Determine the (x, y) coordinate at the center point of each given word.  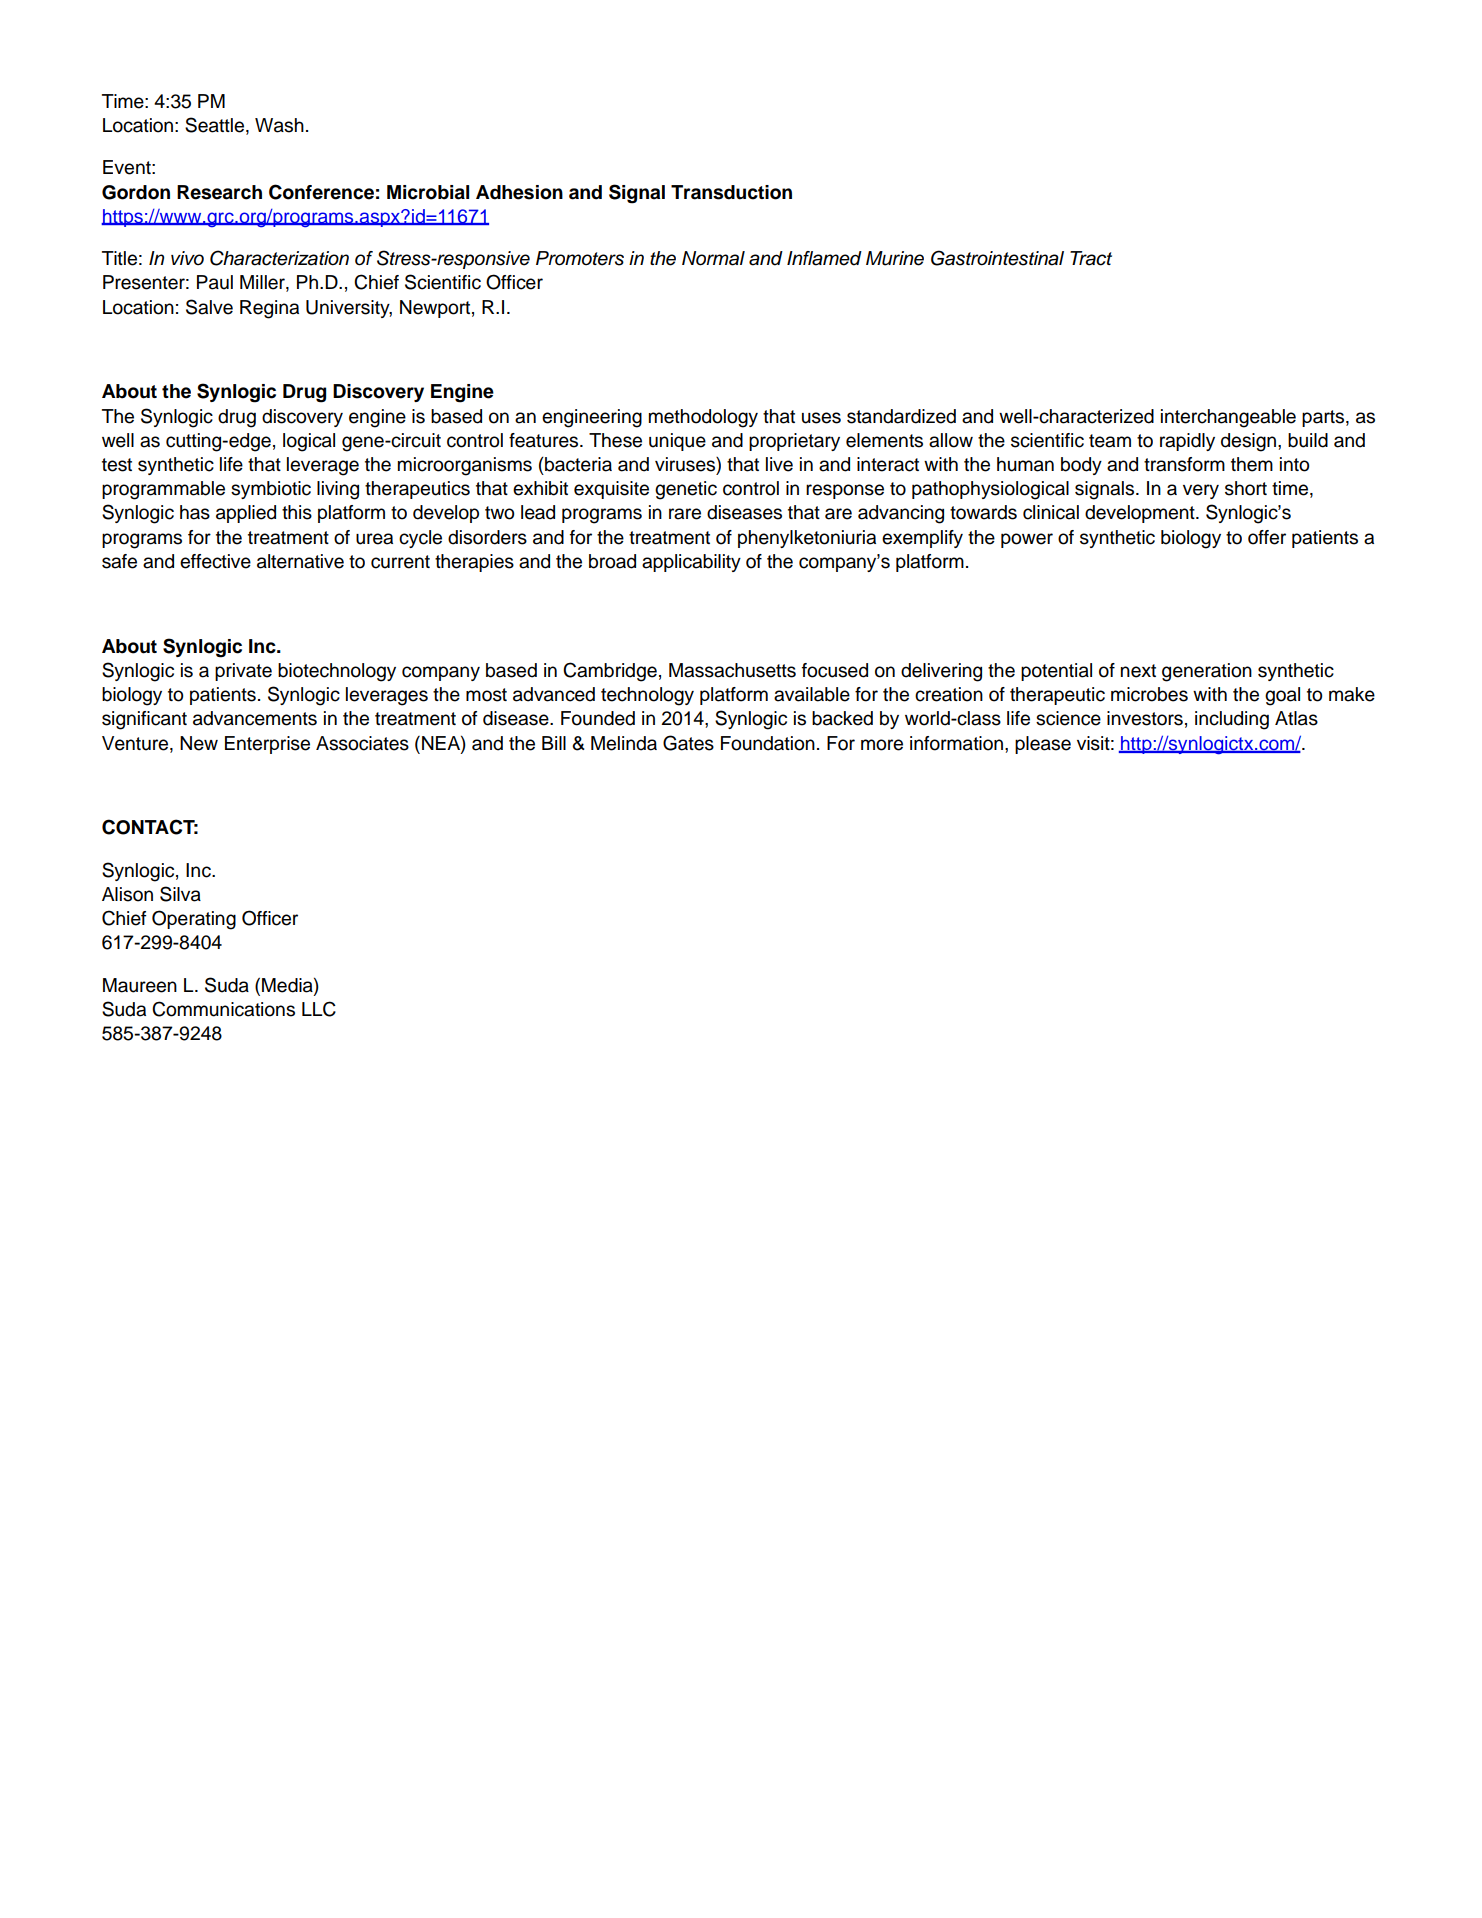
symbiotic (271, 490)
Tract (1091, 258)
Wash (279, 125)
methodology (703, 418)
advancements (255, 718)
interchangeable (1228, 418)
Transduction (731, 192)
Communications (223, 1009)
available (812, 694)
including (1232, 720)
